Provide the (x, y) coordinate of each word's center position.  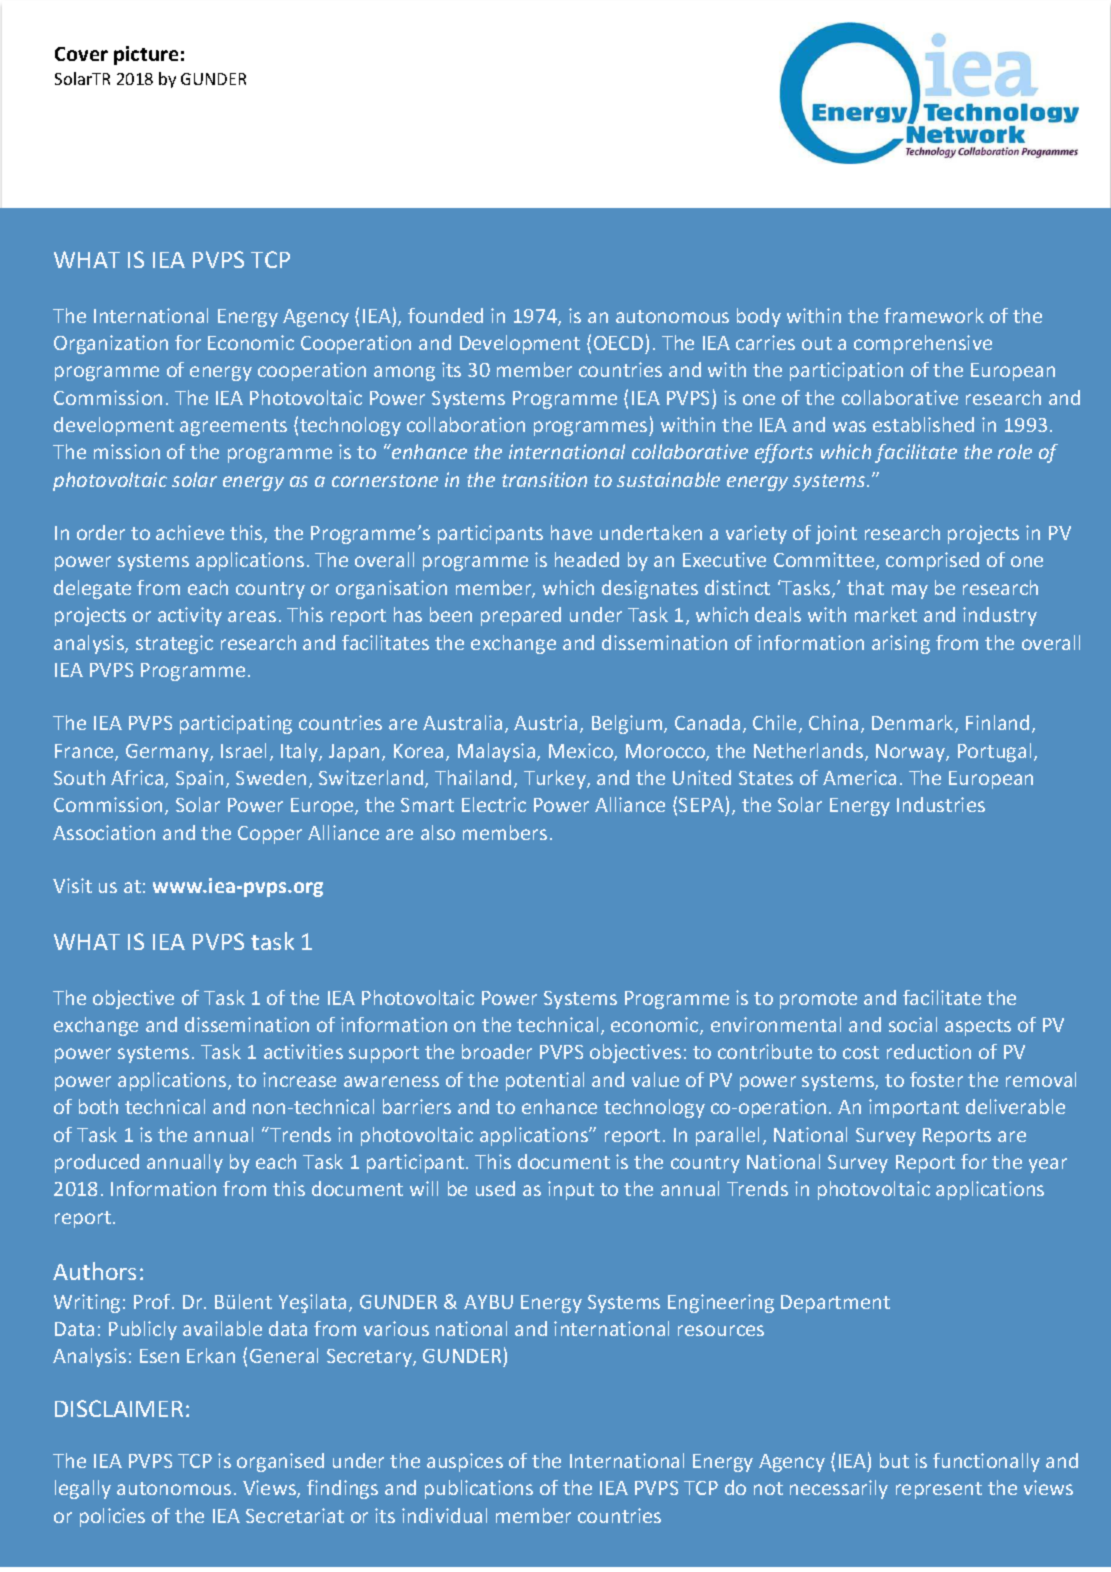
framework (934, 315)
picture (146, 55)
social (913, 1024)
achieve (190, 532)
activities (303, 1051)
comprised (932, 561)
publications (479, 1489)
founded (445, 315)
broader (497, 1051)
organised (280, 1462)
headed (587, 559)
